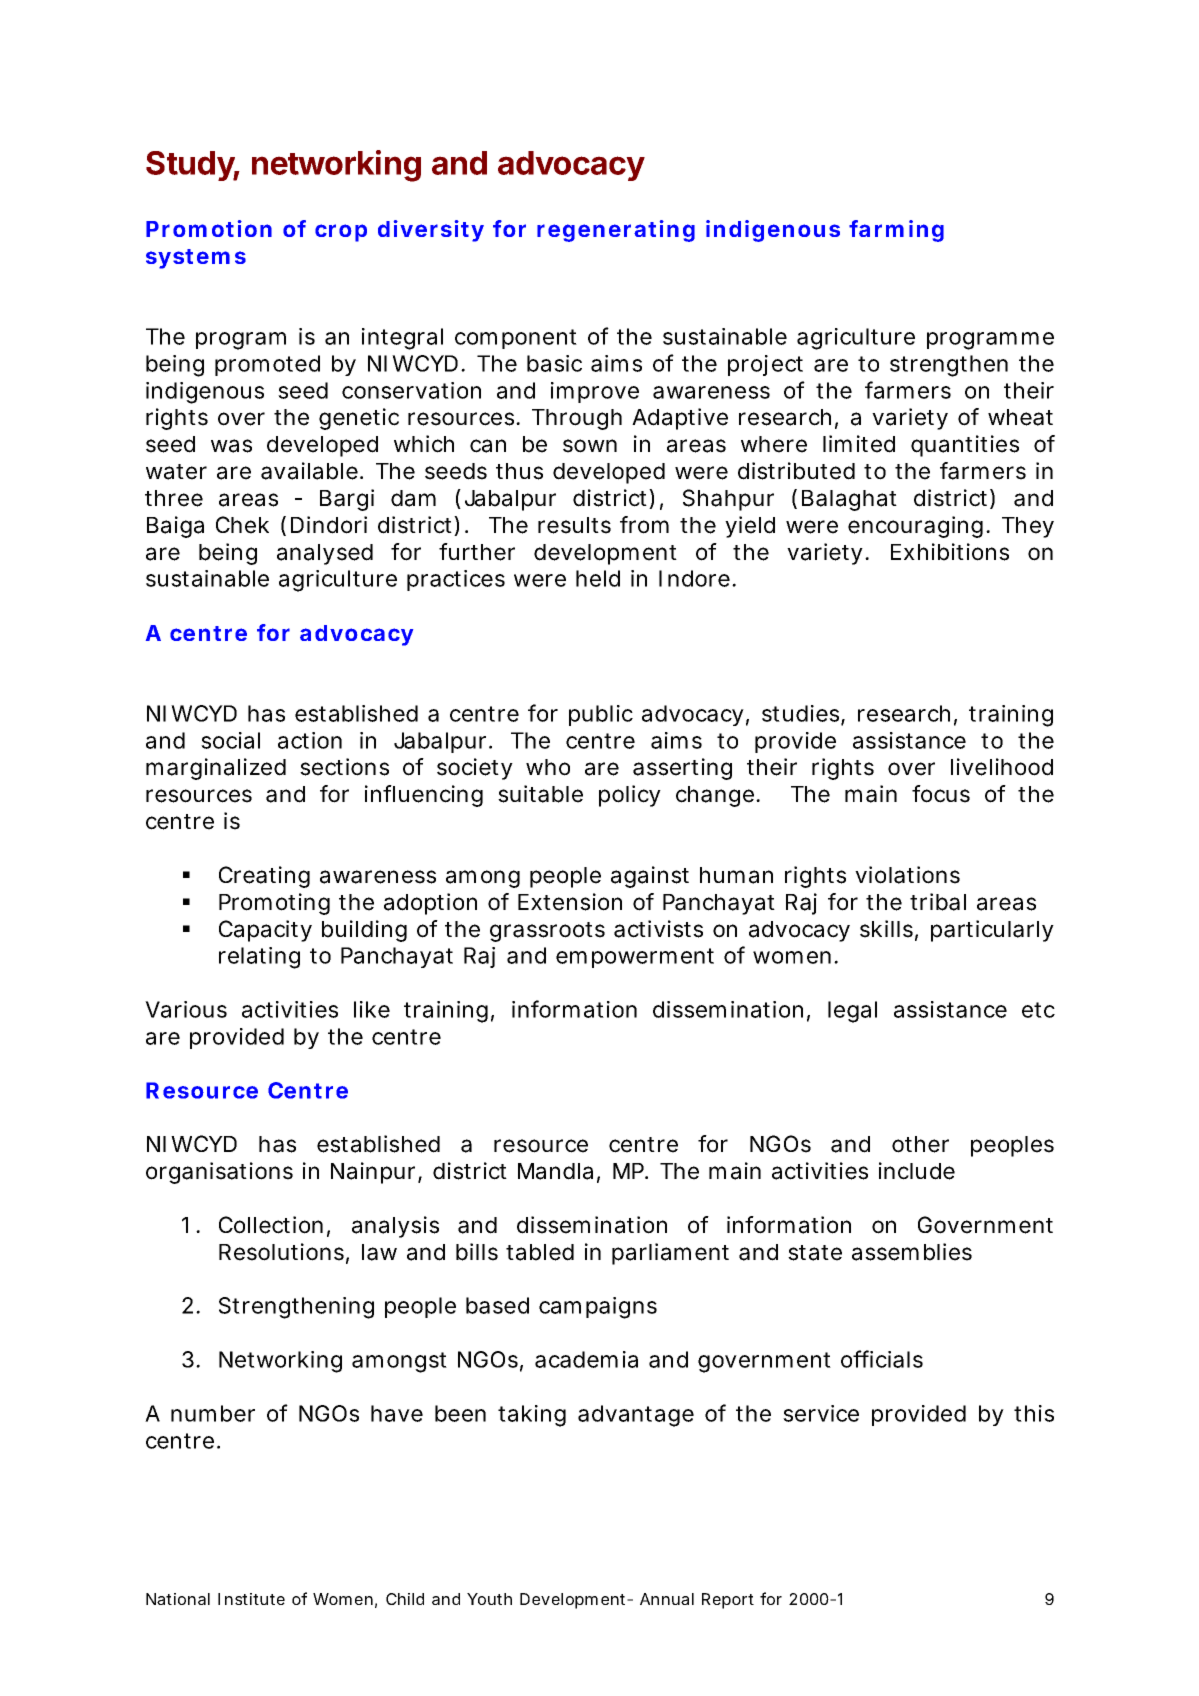 The image size is (1199, 1696). Describe the element at coordinates (912, 1252) in the screenshot. I see `assemblies` at that location.
